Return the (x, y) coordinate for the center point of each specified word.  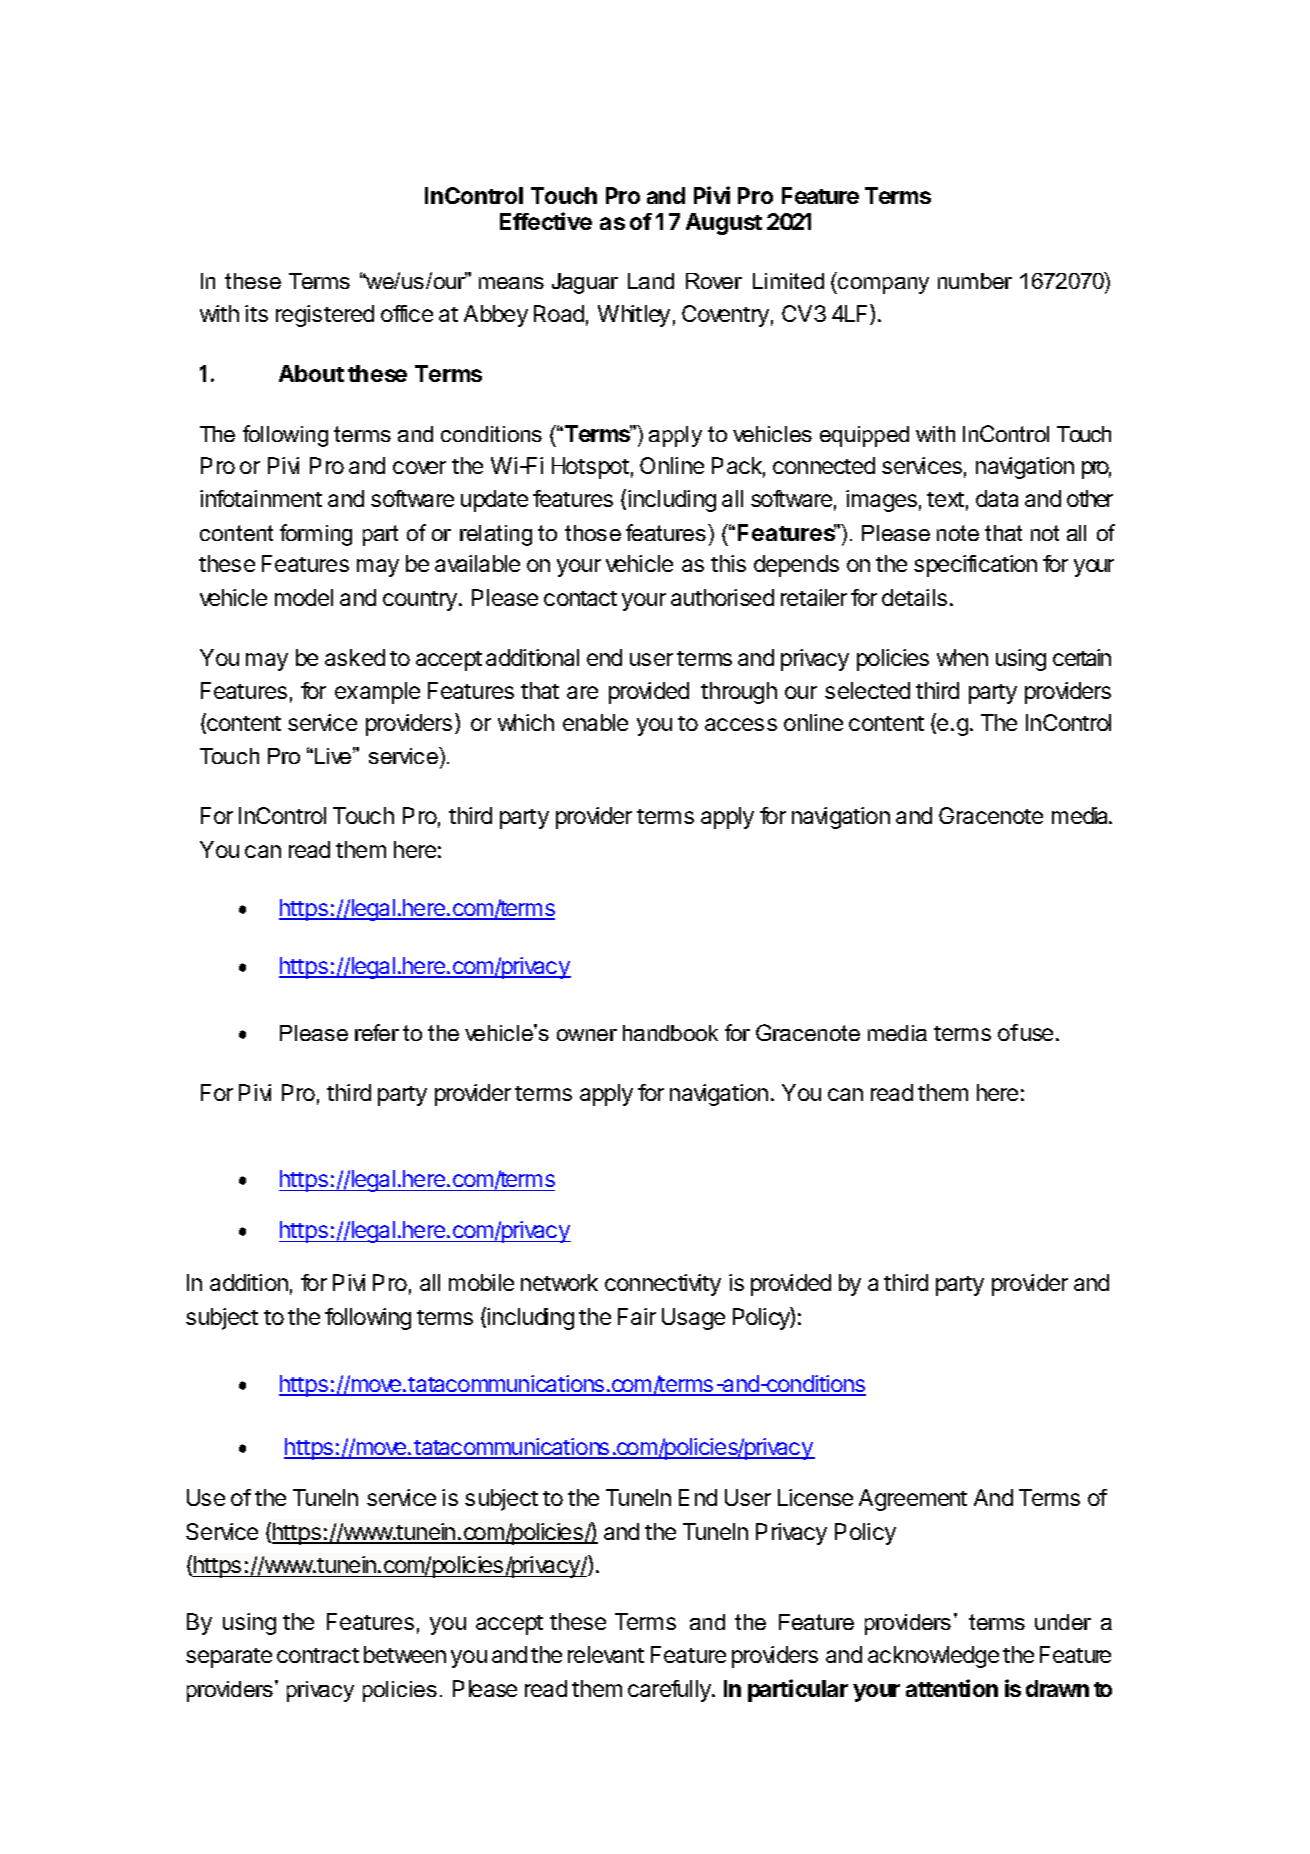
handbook (670, 1033)
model (304, 597)
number (975, 281)
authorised (722, 597)
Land (651, 281)
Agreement (913, 1500)
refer (377, 1032)
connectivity (663, 1285)
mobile (481, 1282)
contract (318, 1655)
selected (867, 690)
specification (975, 566)
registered (325, 316)
